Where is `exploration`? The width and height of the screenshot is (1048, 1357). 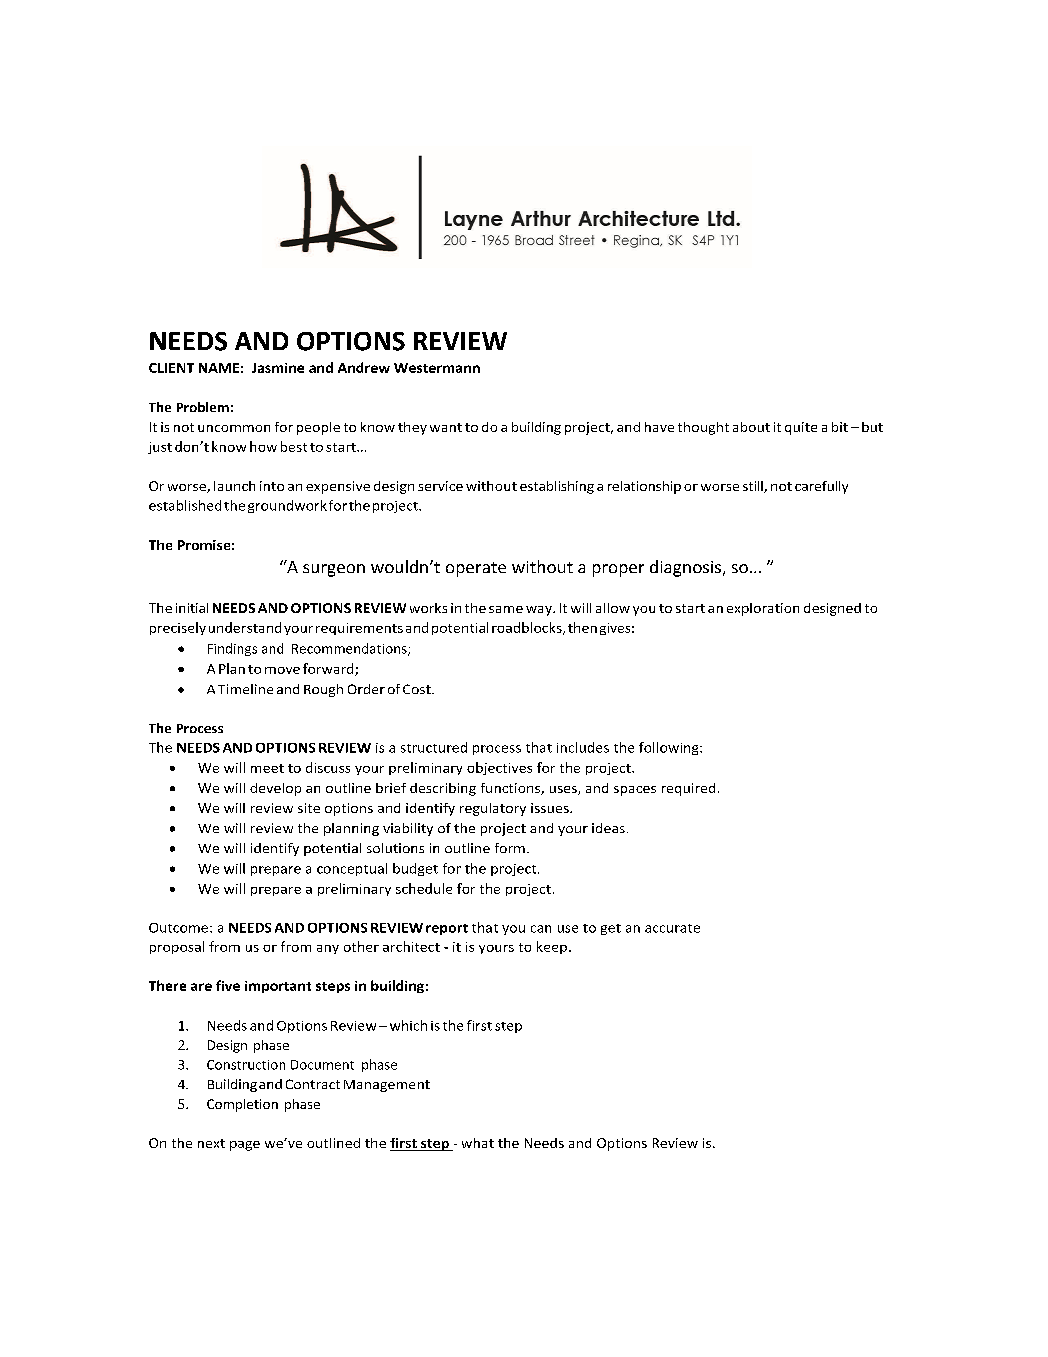
exploration is located at coordinates (763, 609).
